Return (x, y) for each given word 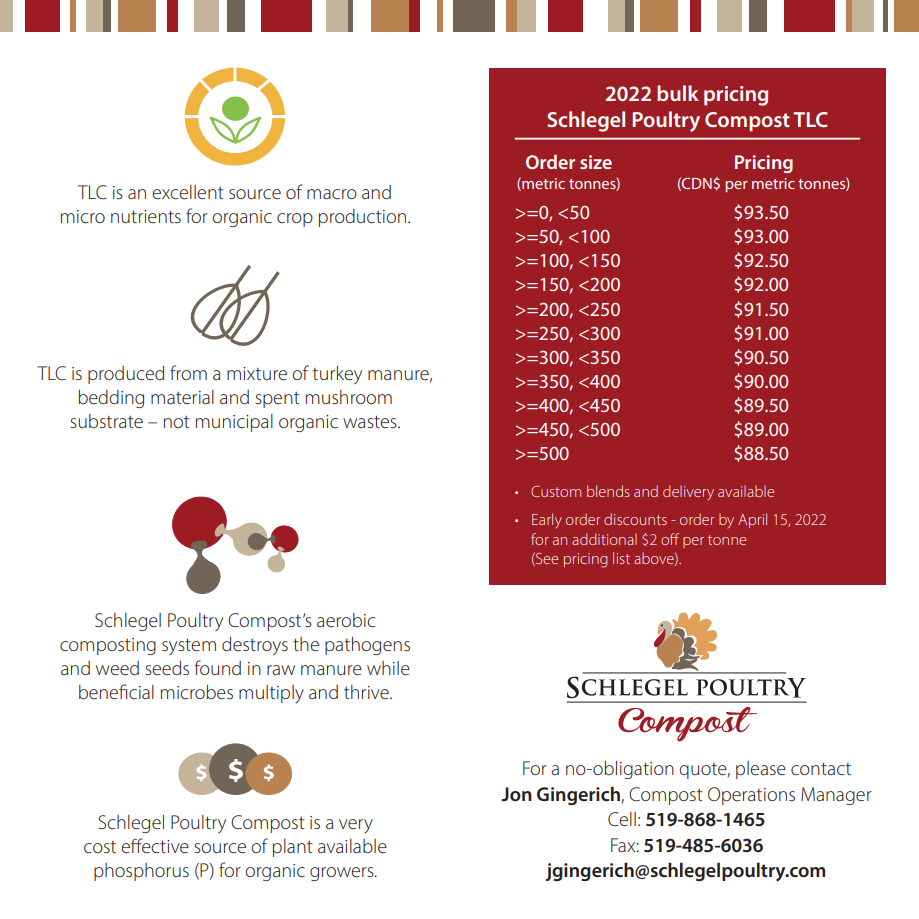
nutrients (146, 216)
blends (608, 491)
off (670, 539)
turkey (337, 375)
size (596, 162)
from (188, 372)
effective (155, 845)
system (189, 646)
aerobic (346, 620)
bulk (678, 93)
